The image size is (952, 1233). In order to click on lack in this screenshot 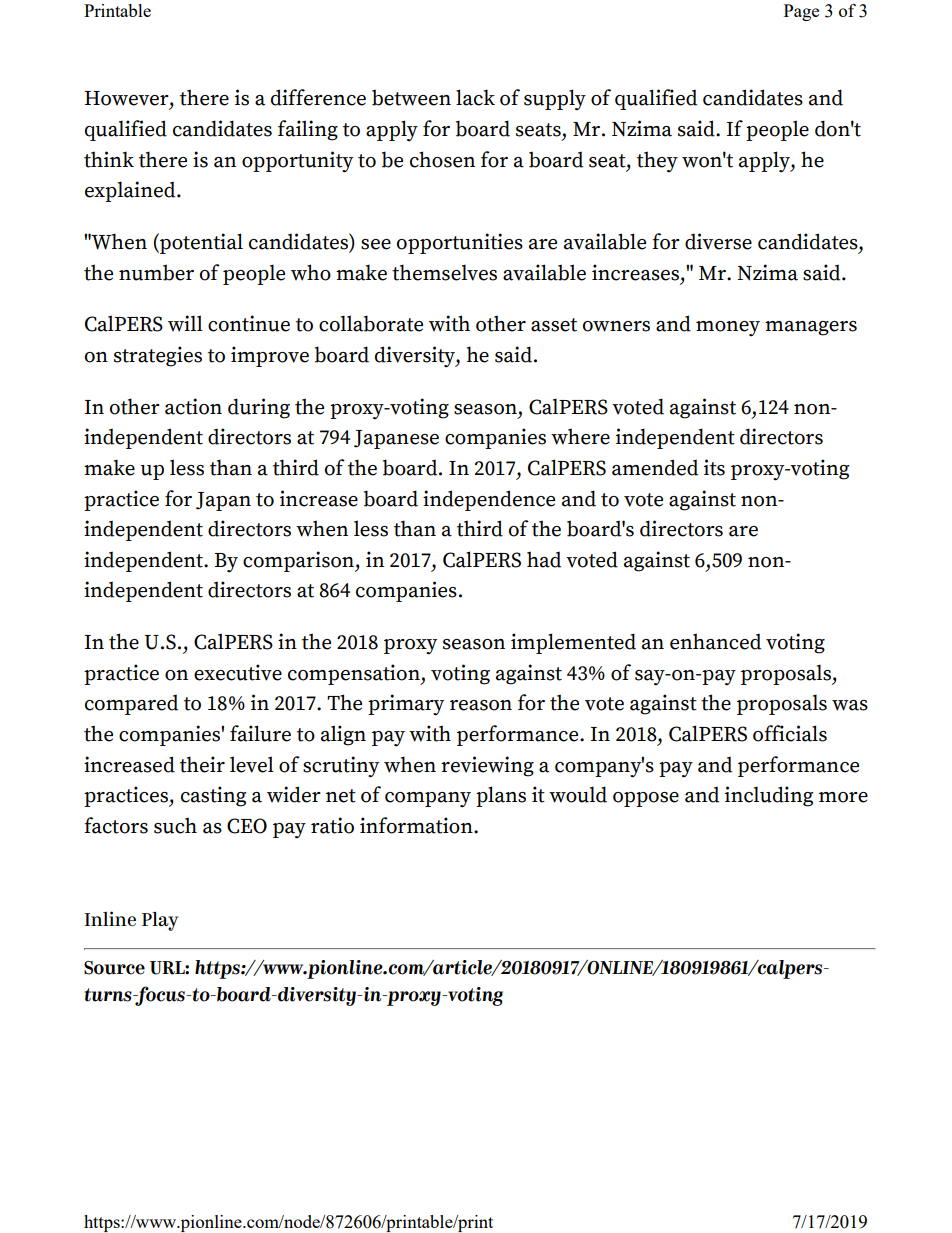, I will do `click(475, 97)`.
